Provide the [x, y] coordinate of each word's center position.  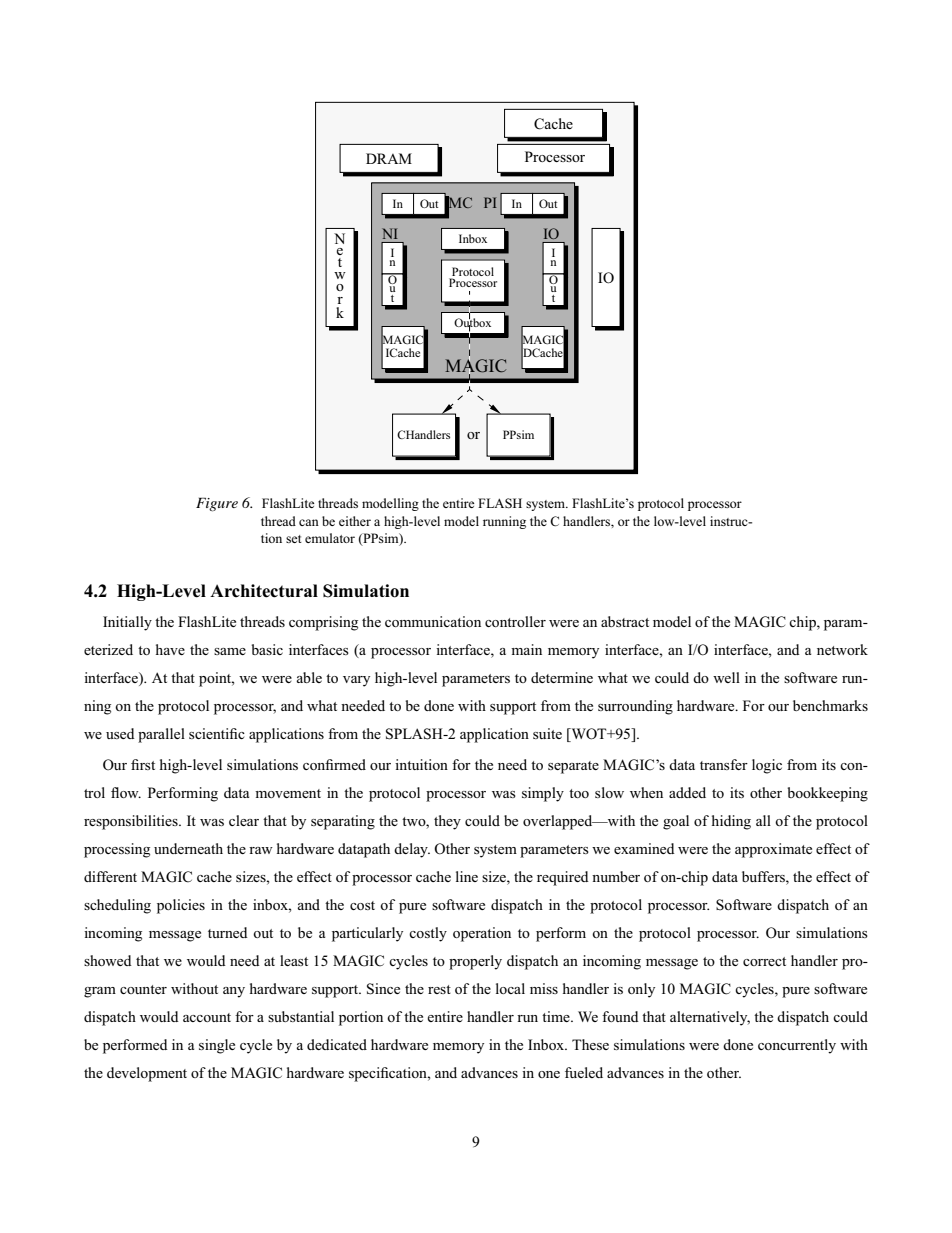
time [557, 1016]
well [726, 677]
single [217, 1046]
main [526, 649]
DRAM [389, 158]
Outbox [472, 323]
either [355, 521]
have [170, 649]
